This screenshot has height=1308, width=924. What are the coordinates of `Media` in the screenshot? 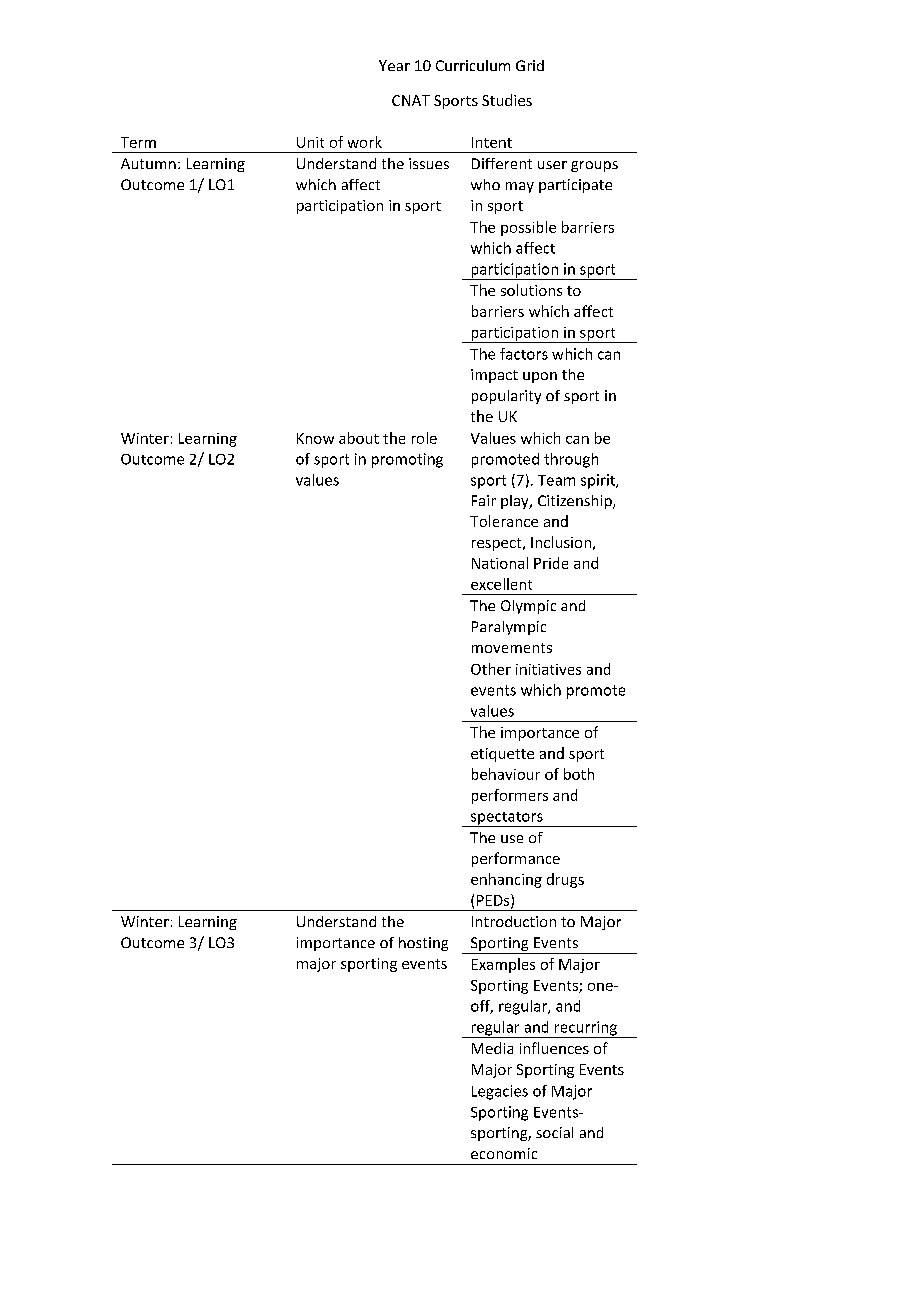 It's located at (492, 1048).
